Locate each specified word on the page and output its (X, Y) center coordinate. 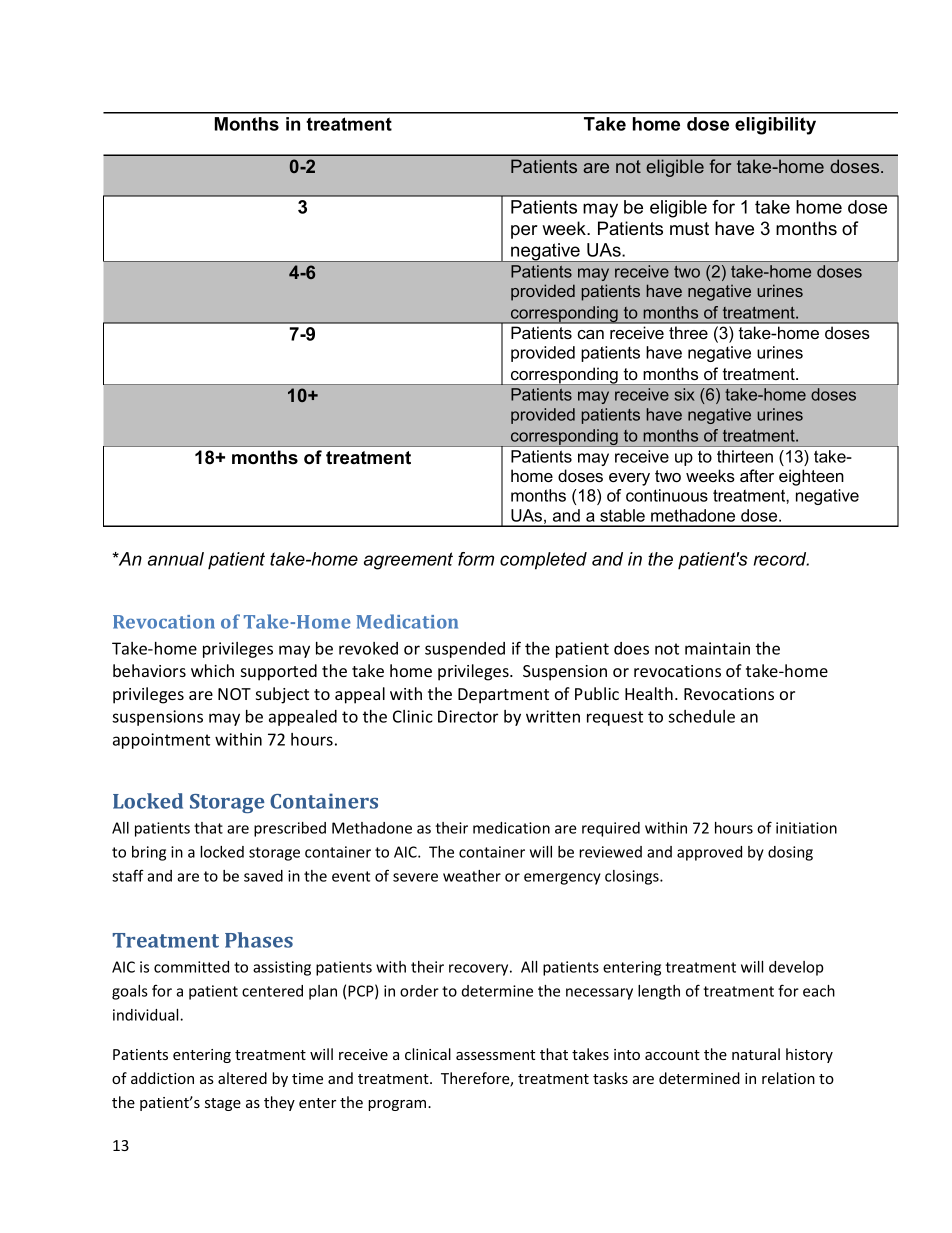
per (524, 232)
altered (242, 1078)
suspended (465, 650)
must (689, 228)
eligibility (775, 126)
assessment (495, 1055)
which (212, 670)
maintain (717, 648)
